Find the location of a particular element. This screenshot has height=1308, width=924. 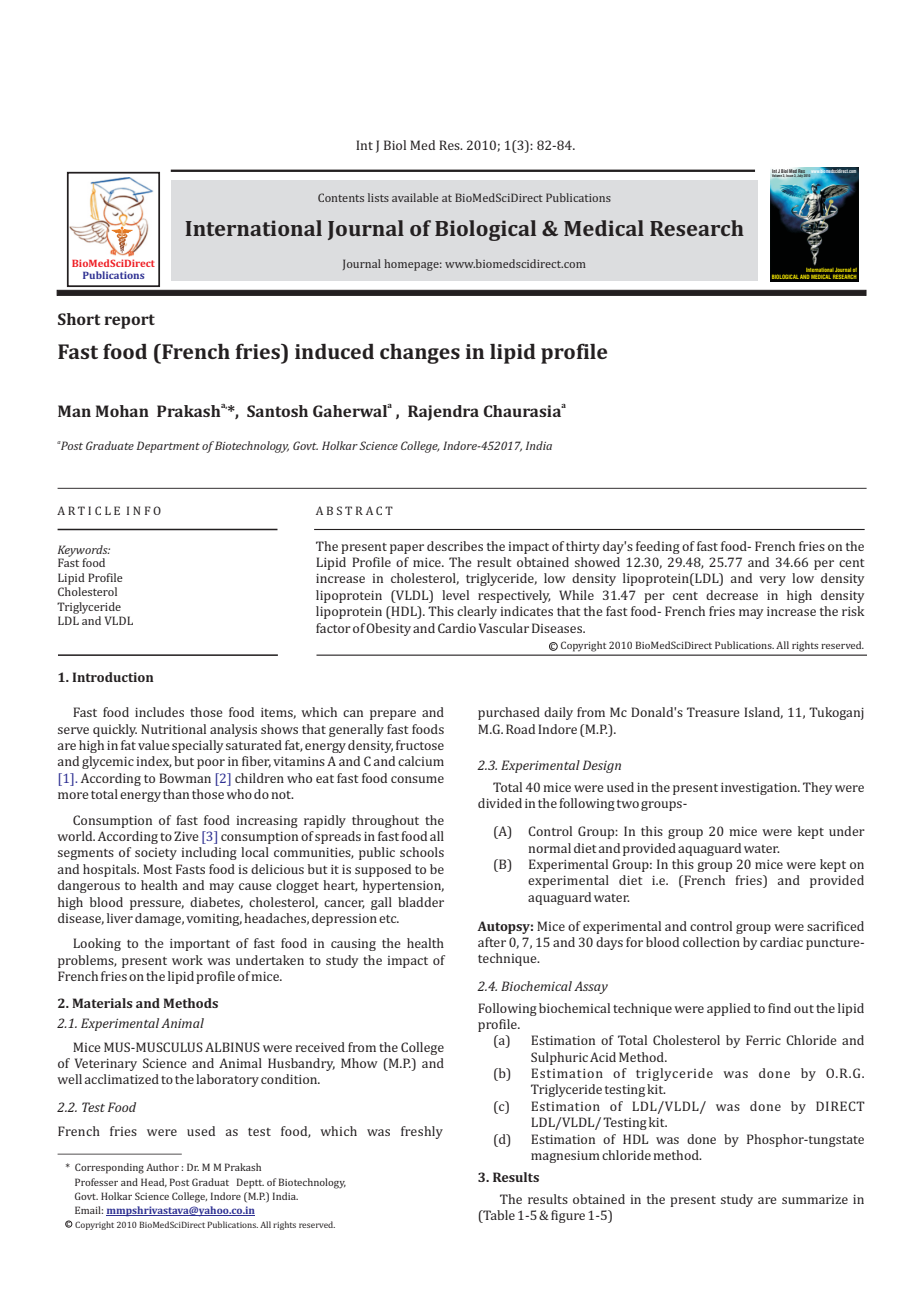

cardiac is located at coordinates (781, 942).
